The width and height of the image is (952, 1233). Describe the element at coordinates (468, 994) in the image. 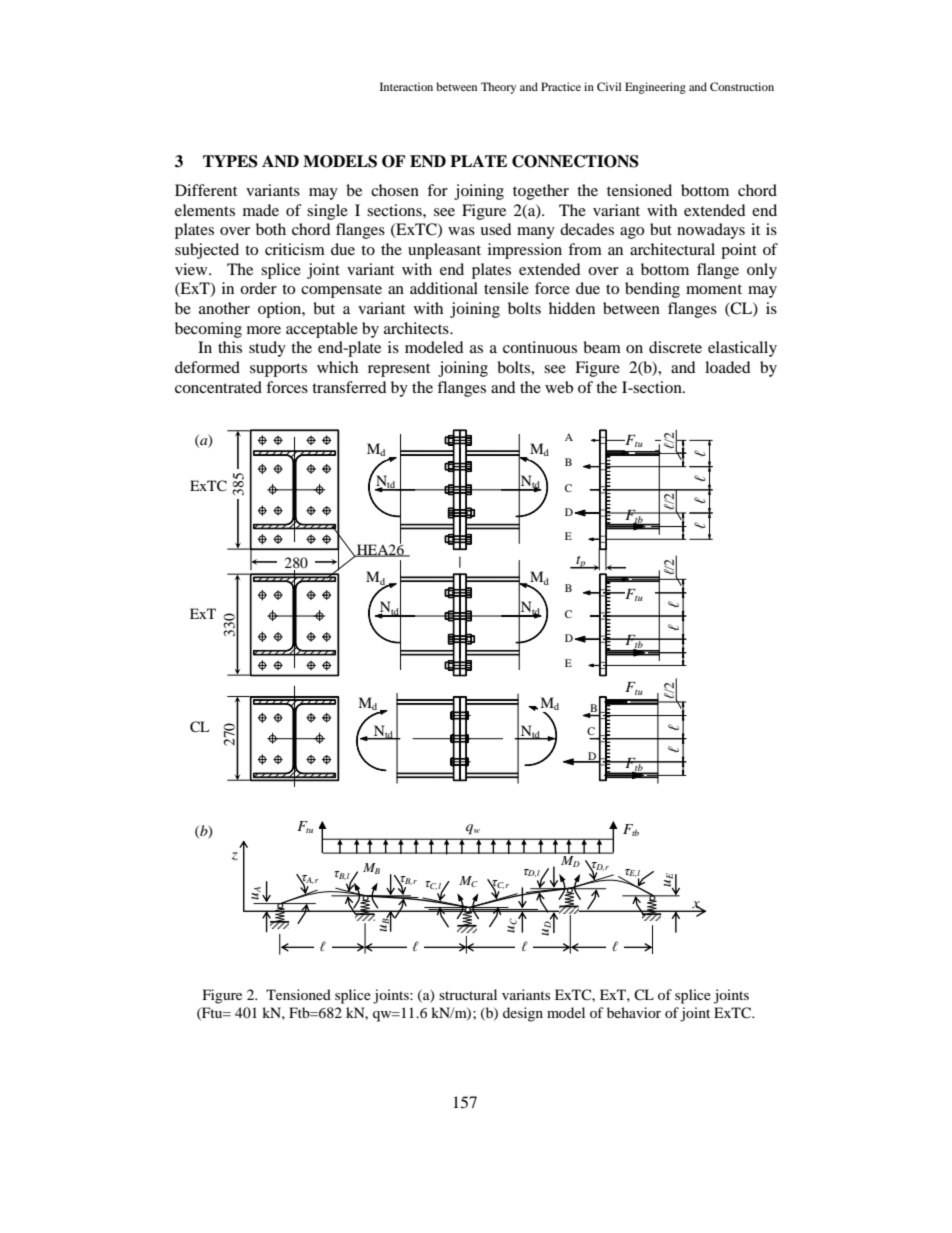

I see `structural` at that location.
